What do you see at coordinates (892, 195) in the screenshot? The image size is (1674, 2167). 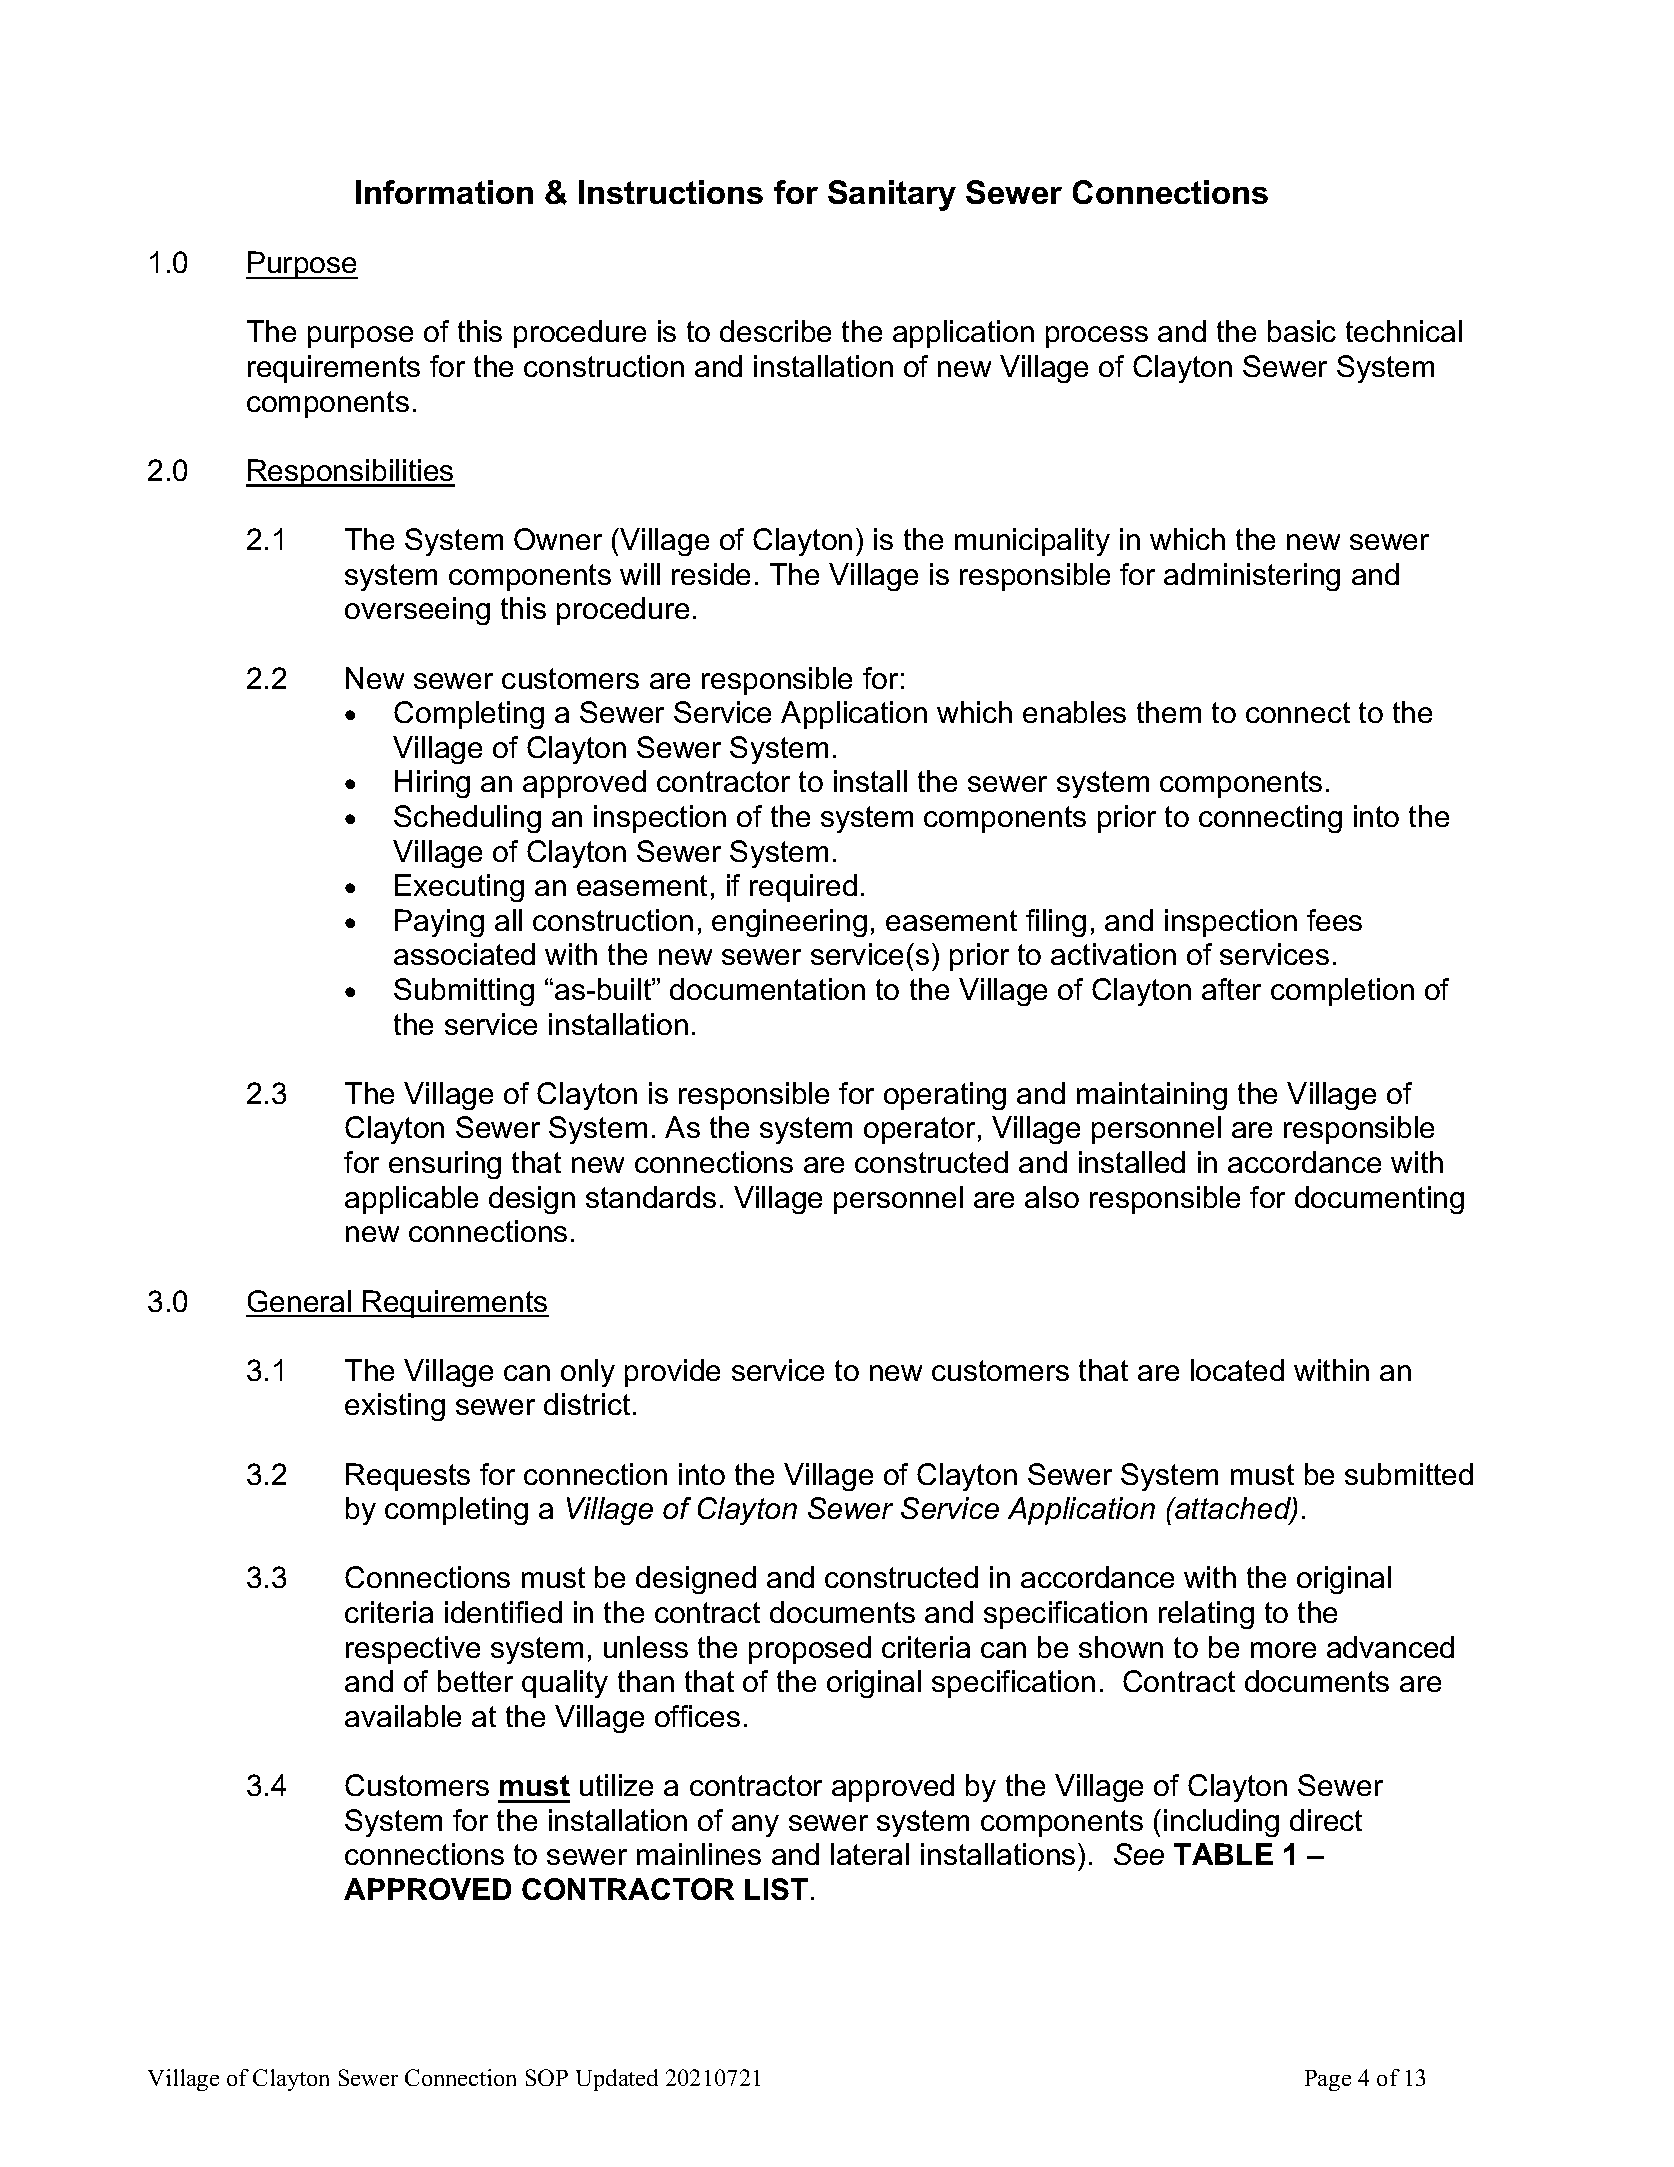 I see `Sanitary` at bounding box center [892, 195].
